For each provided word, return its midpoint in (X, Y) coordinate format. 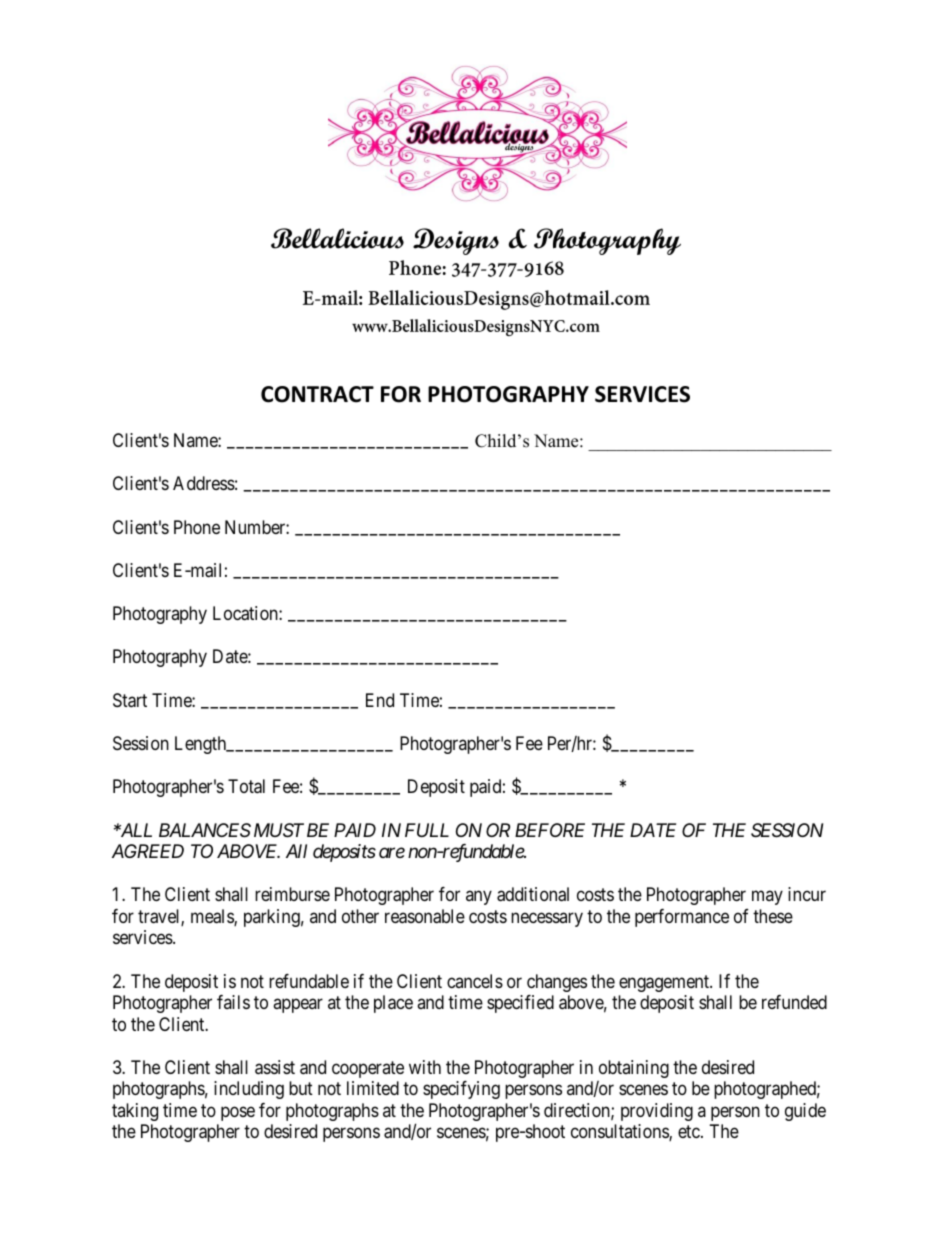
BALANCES (205, 830)
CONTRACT (317, 394)
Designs (456, 241)
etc (690, 1132)
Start (130, 700)
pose (238, 1113)
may (767, 898)
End (380, 700)
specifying (461, 1090)
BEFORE (550, 830)
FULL (427, 830)
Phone (197, 527)
